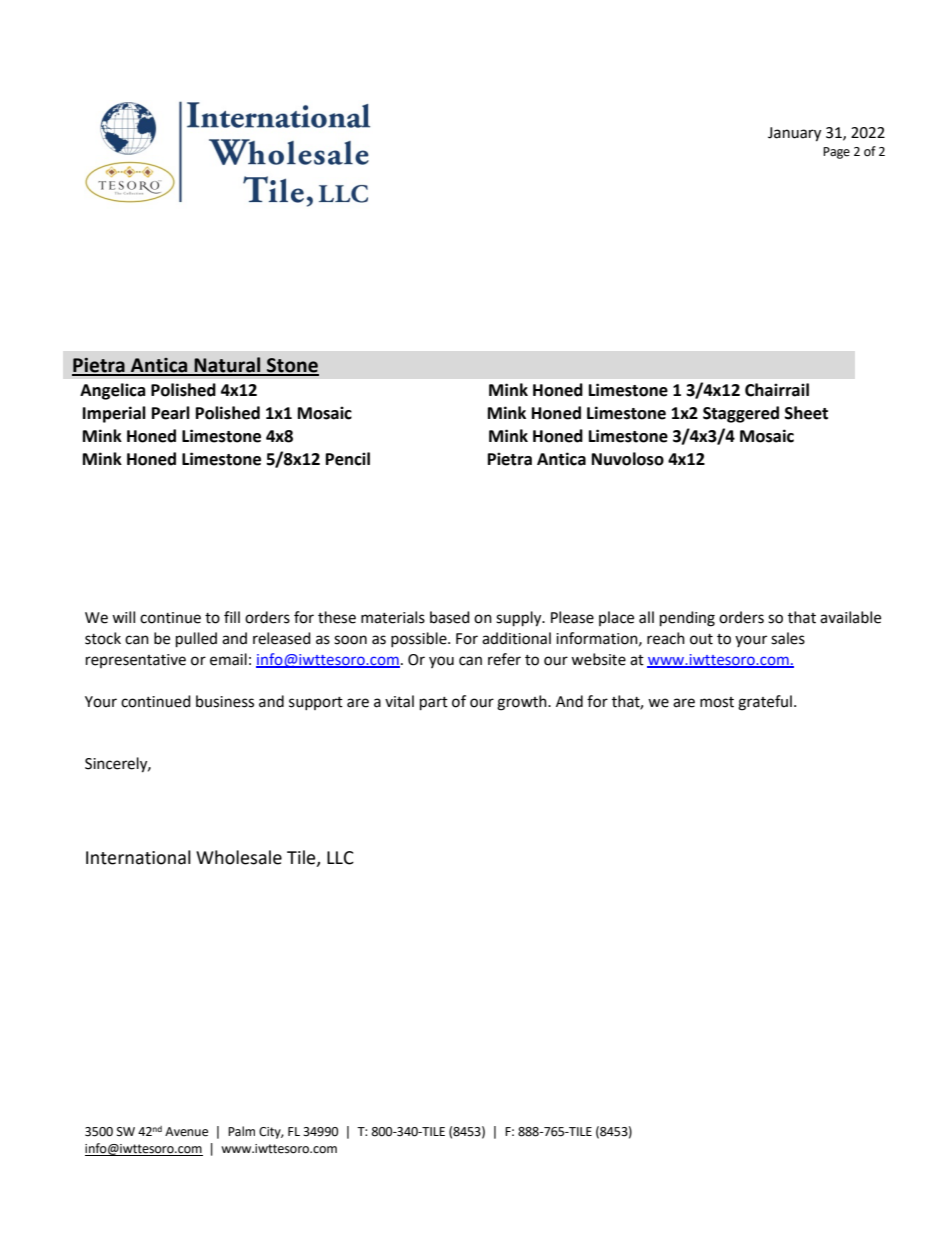 The image size is (952, 1233). Describe the element at coordinates (348, 459) in the screenshot. I see `Pencil` at that location.
